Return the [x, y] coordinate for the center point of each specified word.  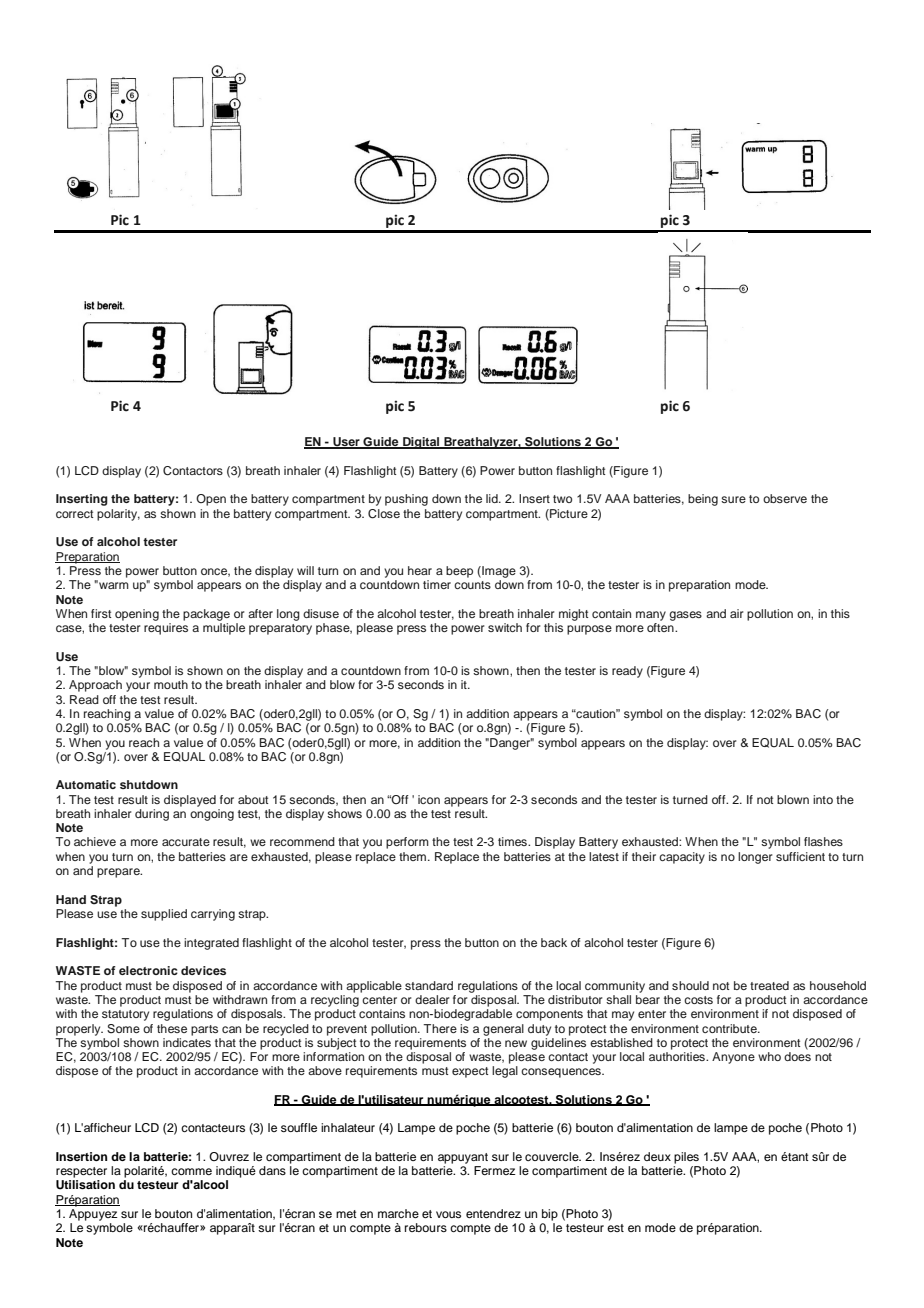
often [661, 627]
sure [733, 499]
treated [769, 985]
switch [505, 627]
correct [74, 514]
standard [429, 985]
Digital [421, 443]
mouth [171, 684]
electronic [148, 970]
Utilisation [85, 1185]
